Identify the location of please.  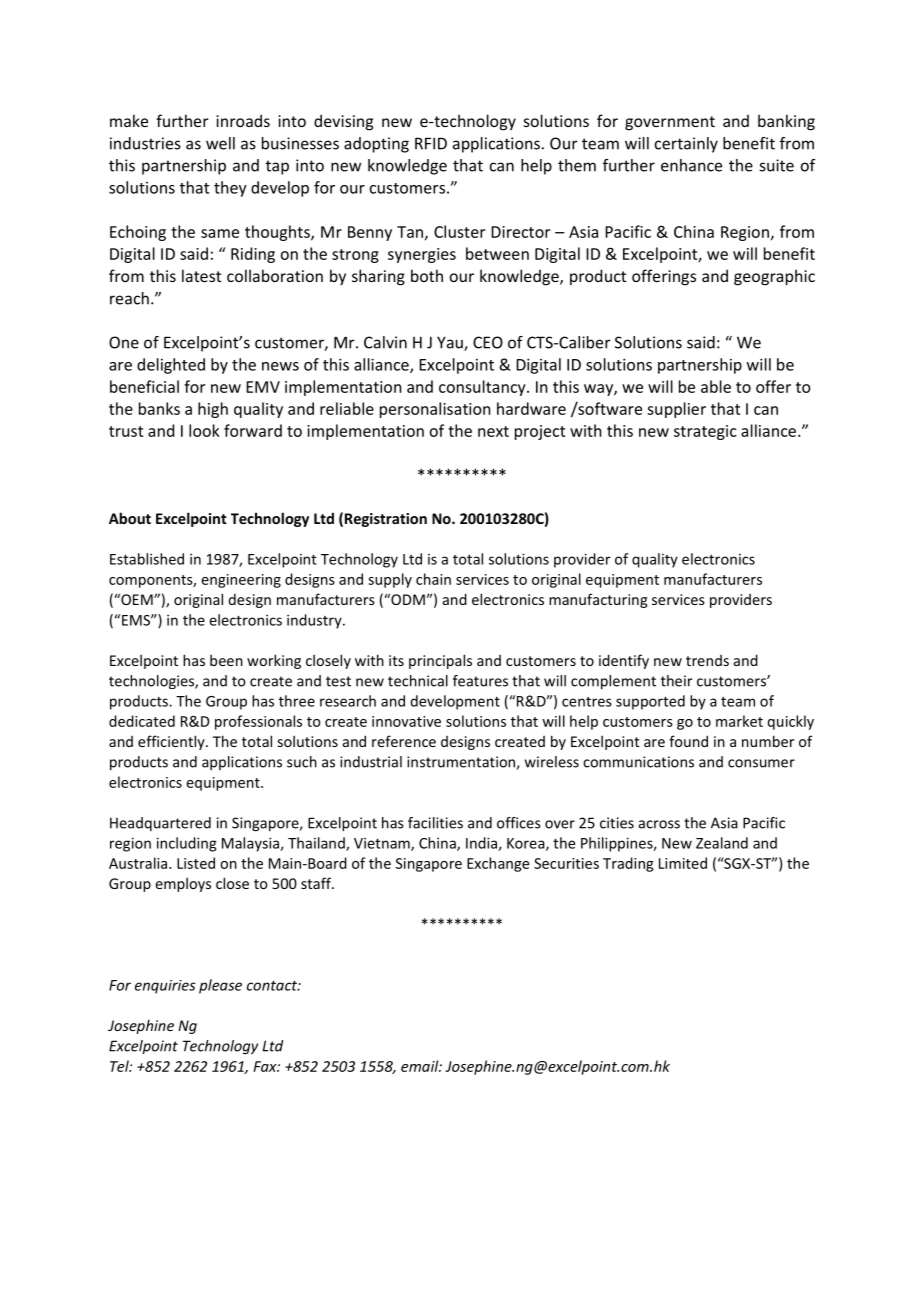
(220, 986).
